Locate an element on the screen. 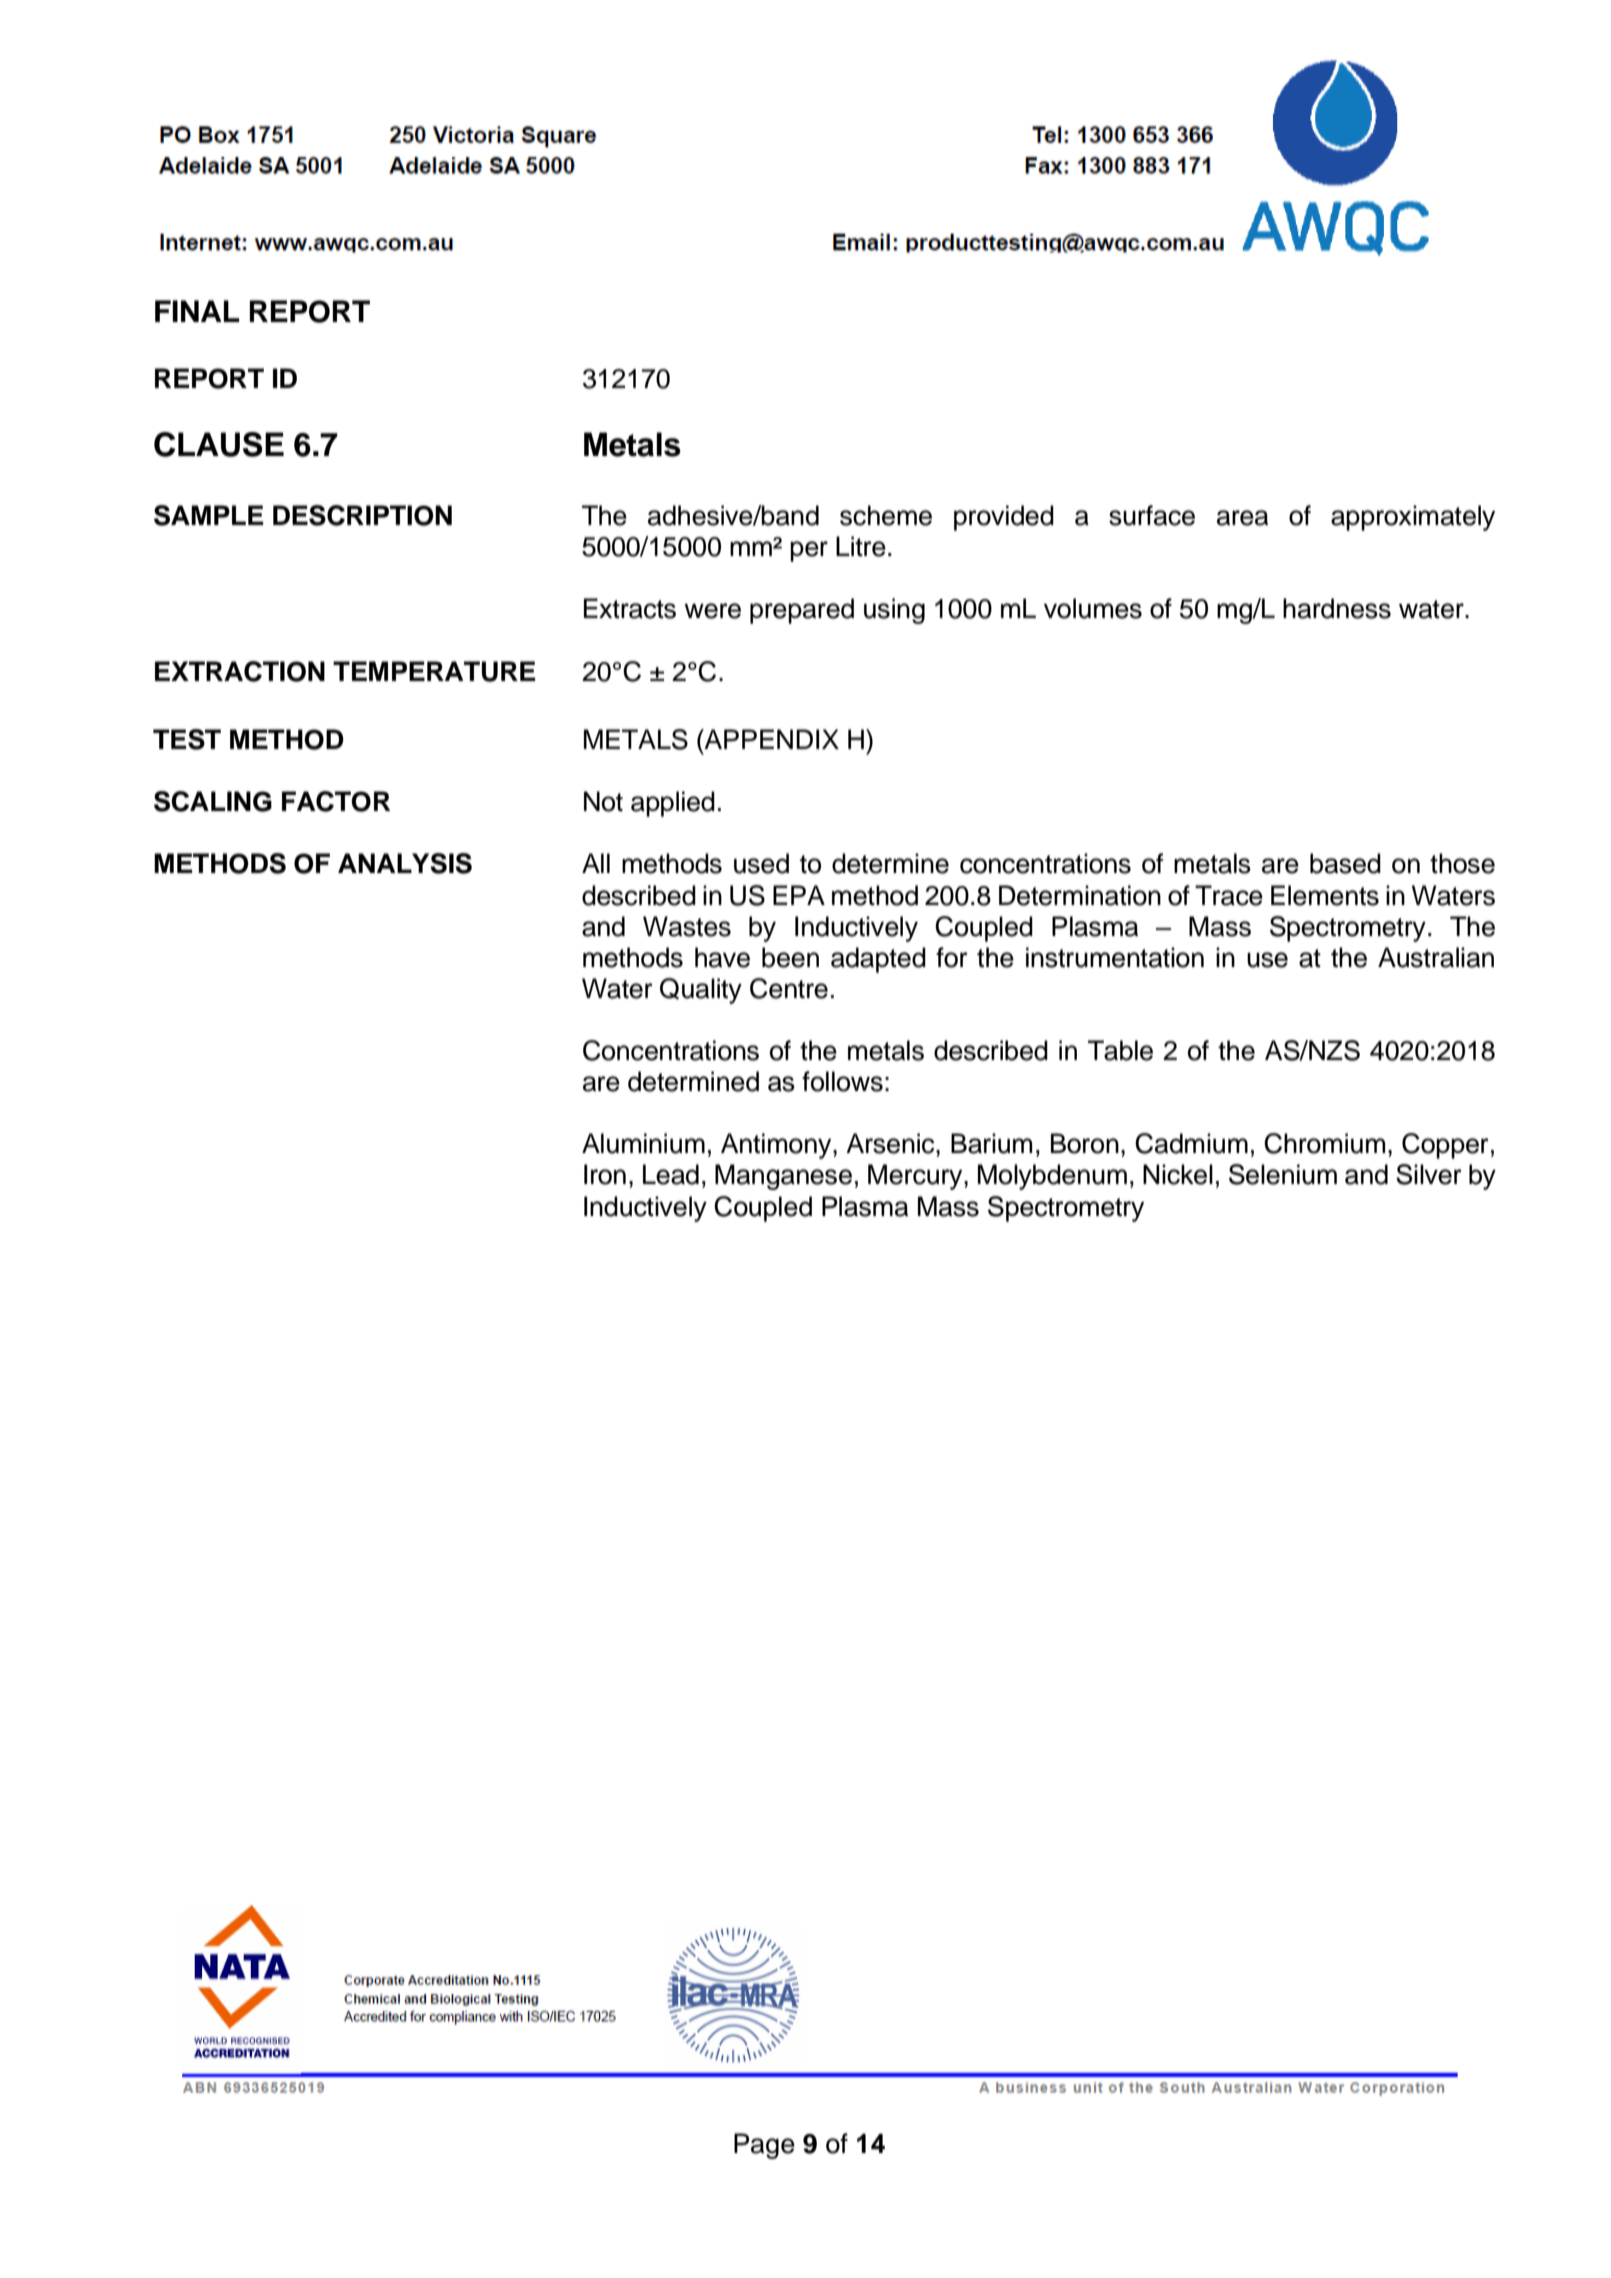 Image resolution: width=1611 pixels, height=2278 pixels. Page is located at coordinates (764, 2146).
